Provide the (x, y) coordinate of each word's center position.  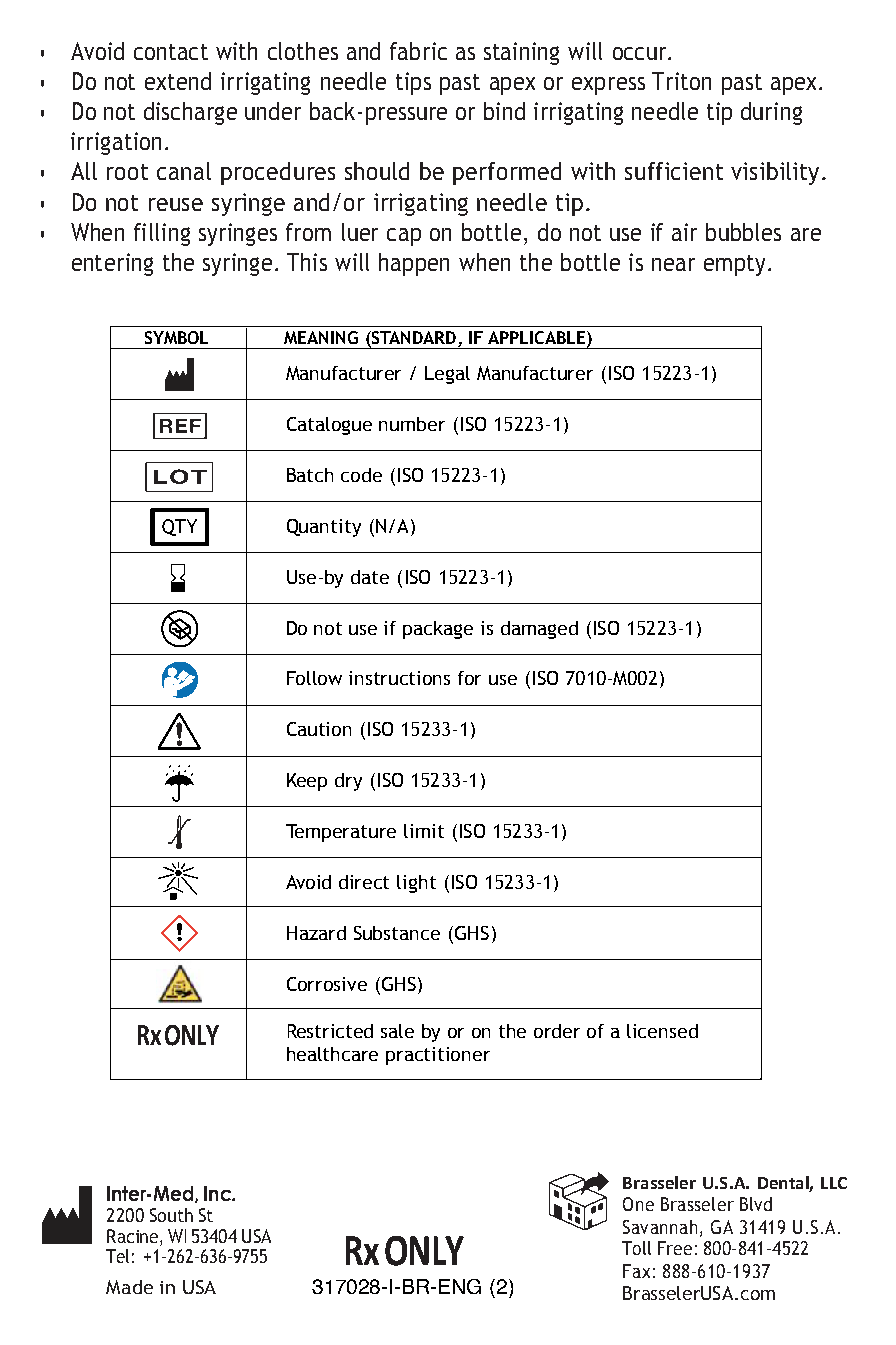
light (416, 884)
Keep (307, 782)
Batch (310, 475)
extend (178, 81)
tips (413, 83)
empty (734, 265)
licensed (662, 1031)
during (771, 113)
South (171, 1215)
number (412, 424)
